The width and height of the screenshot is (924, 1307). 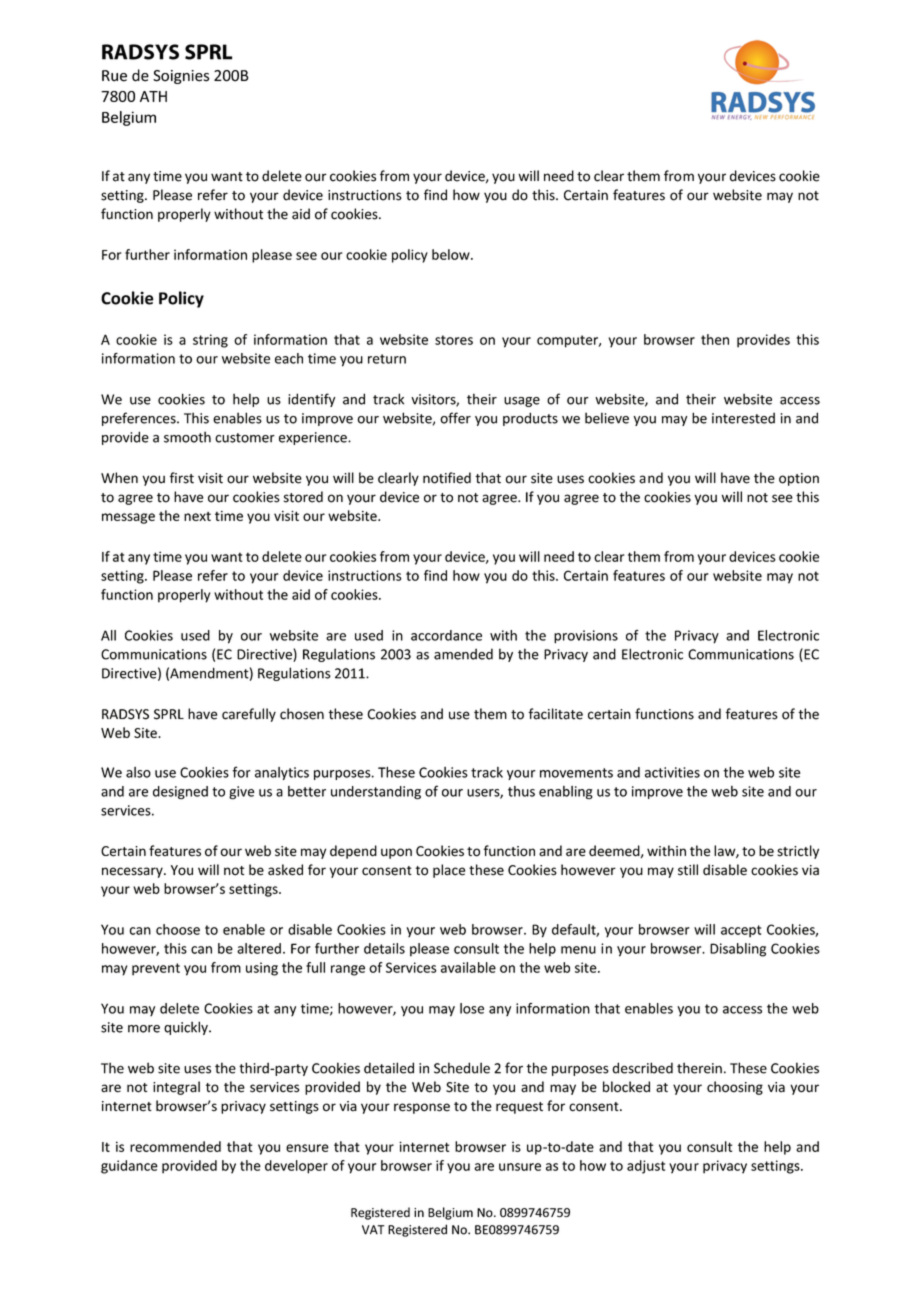 What do you see at coordinates (182, 478) in the screenshot?
I see `first` at bounding box center [182, 478].
